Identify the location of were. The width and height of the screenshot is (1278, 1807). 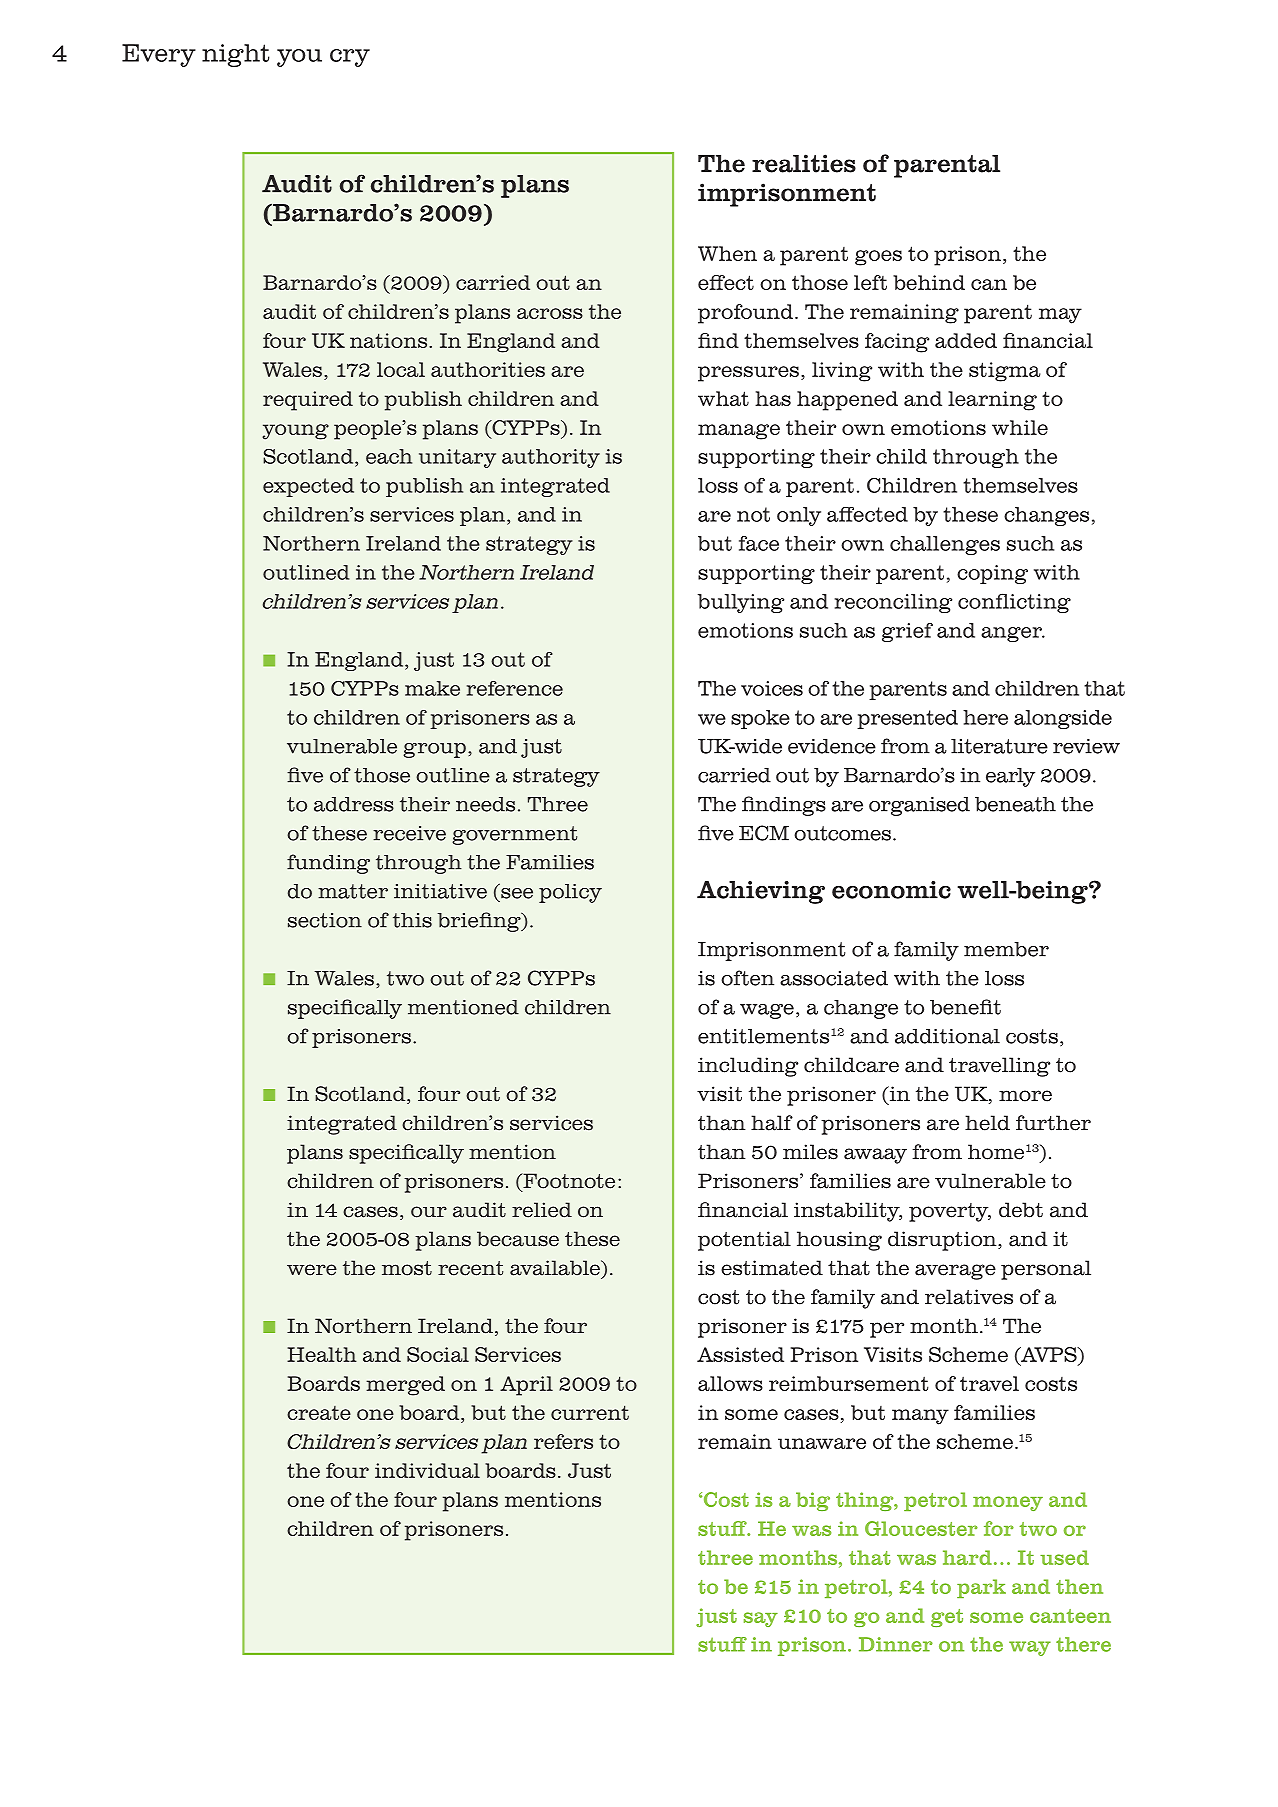
(312, 1270).
